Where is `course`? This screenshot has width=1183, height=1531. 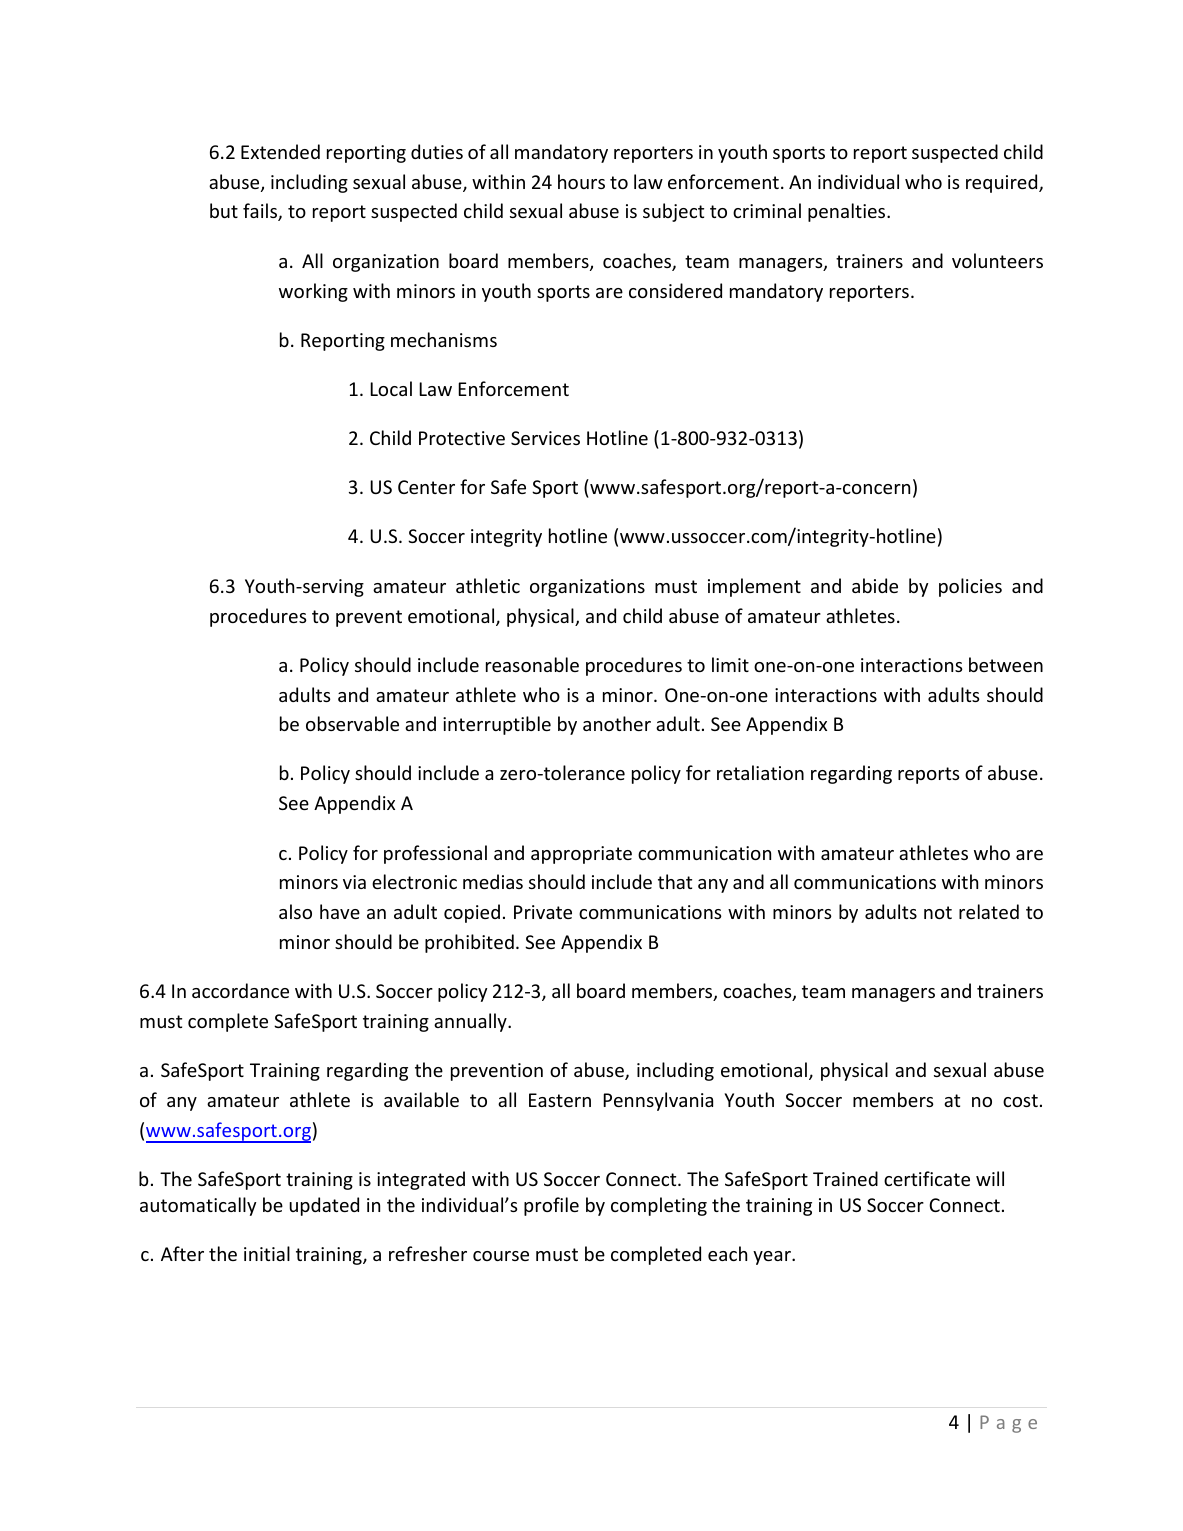
course is located at coordinates (501, 1256).
